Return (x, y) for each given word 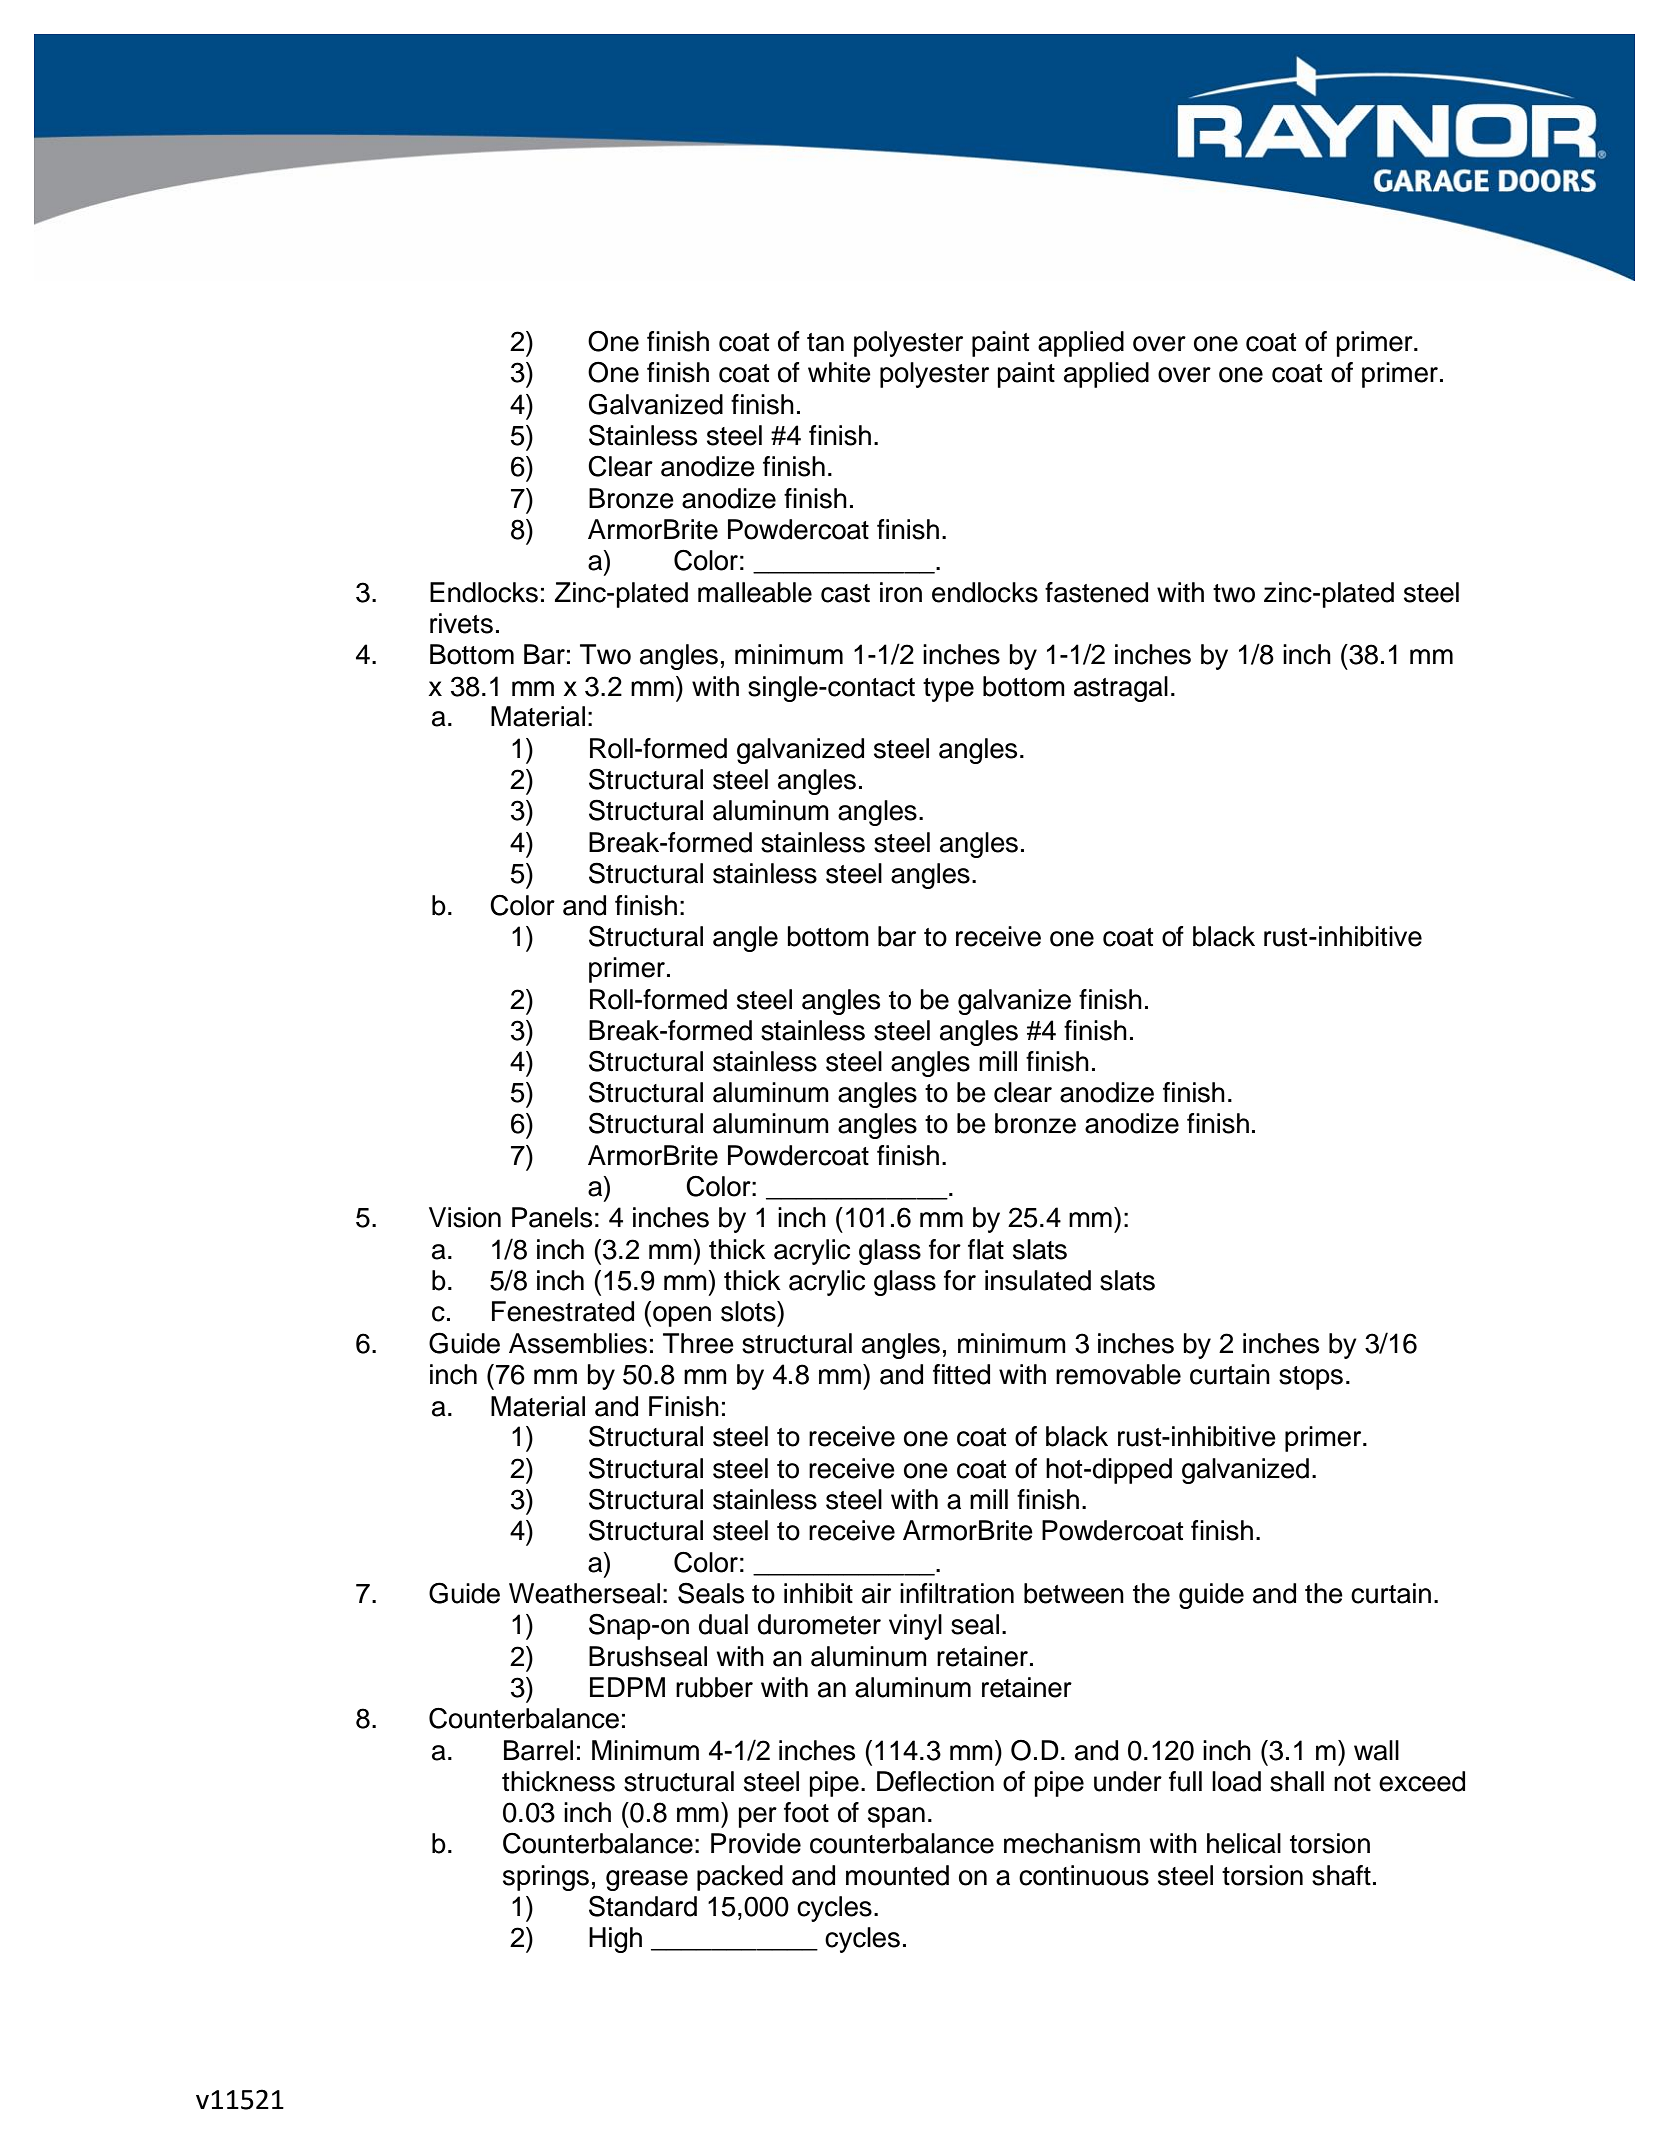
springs (546, 1878)
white (839, 372)
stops (1311, 1378)
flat (986, 1249)
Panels (552, 1217)
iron (901, 592)
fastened (1096, 592)
